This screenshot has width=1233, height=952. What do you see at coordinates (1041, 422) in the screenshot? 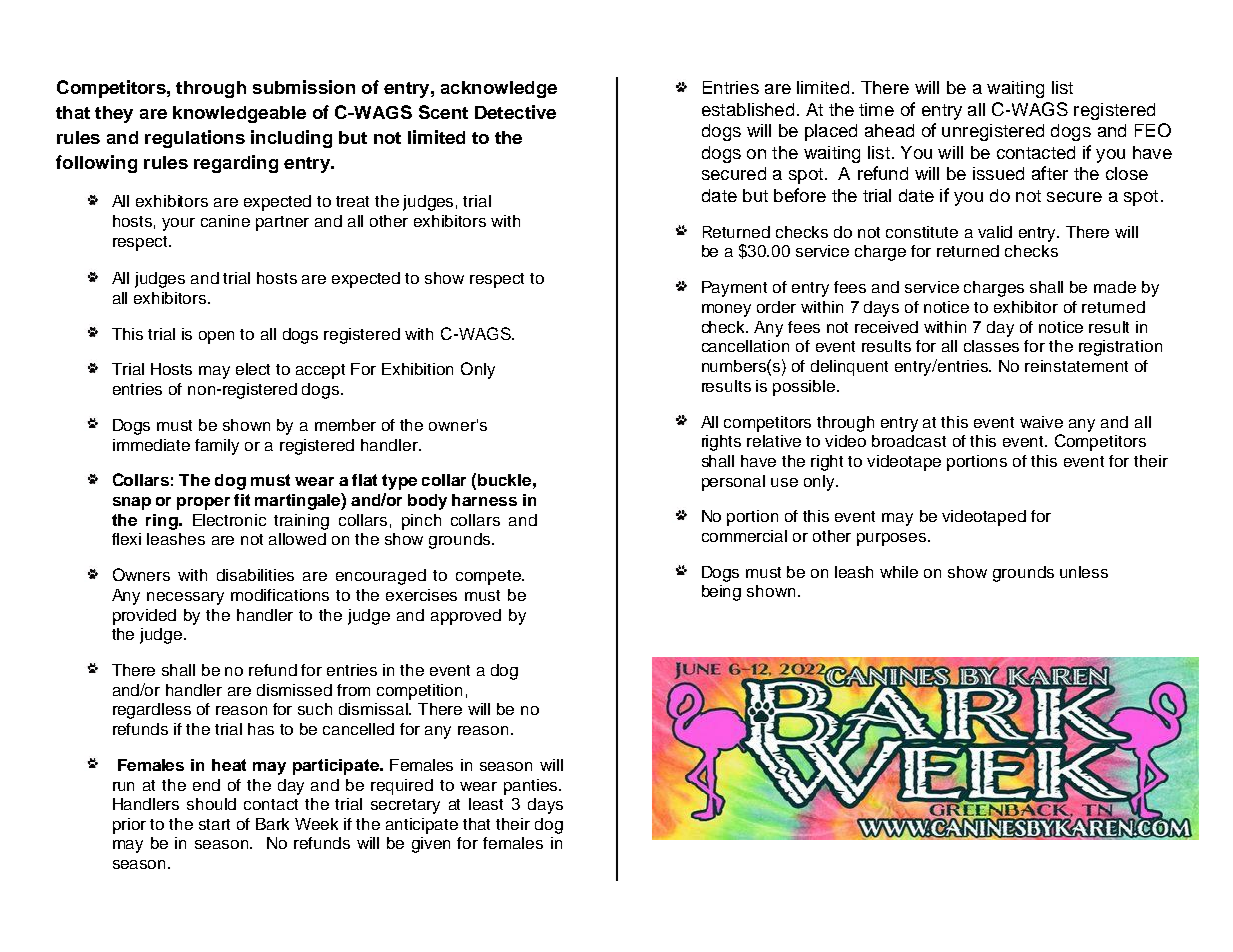
I see `waive` at bounding box center [1041, 422].
